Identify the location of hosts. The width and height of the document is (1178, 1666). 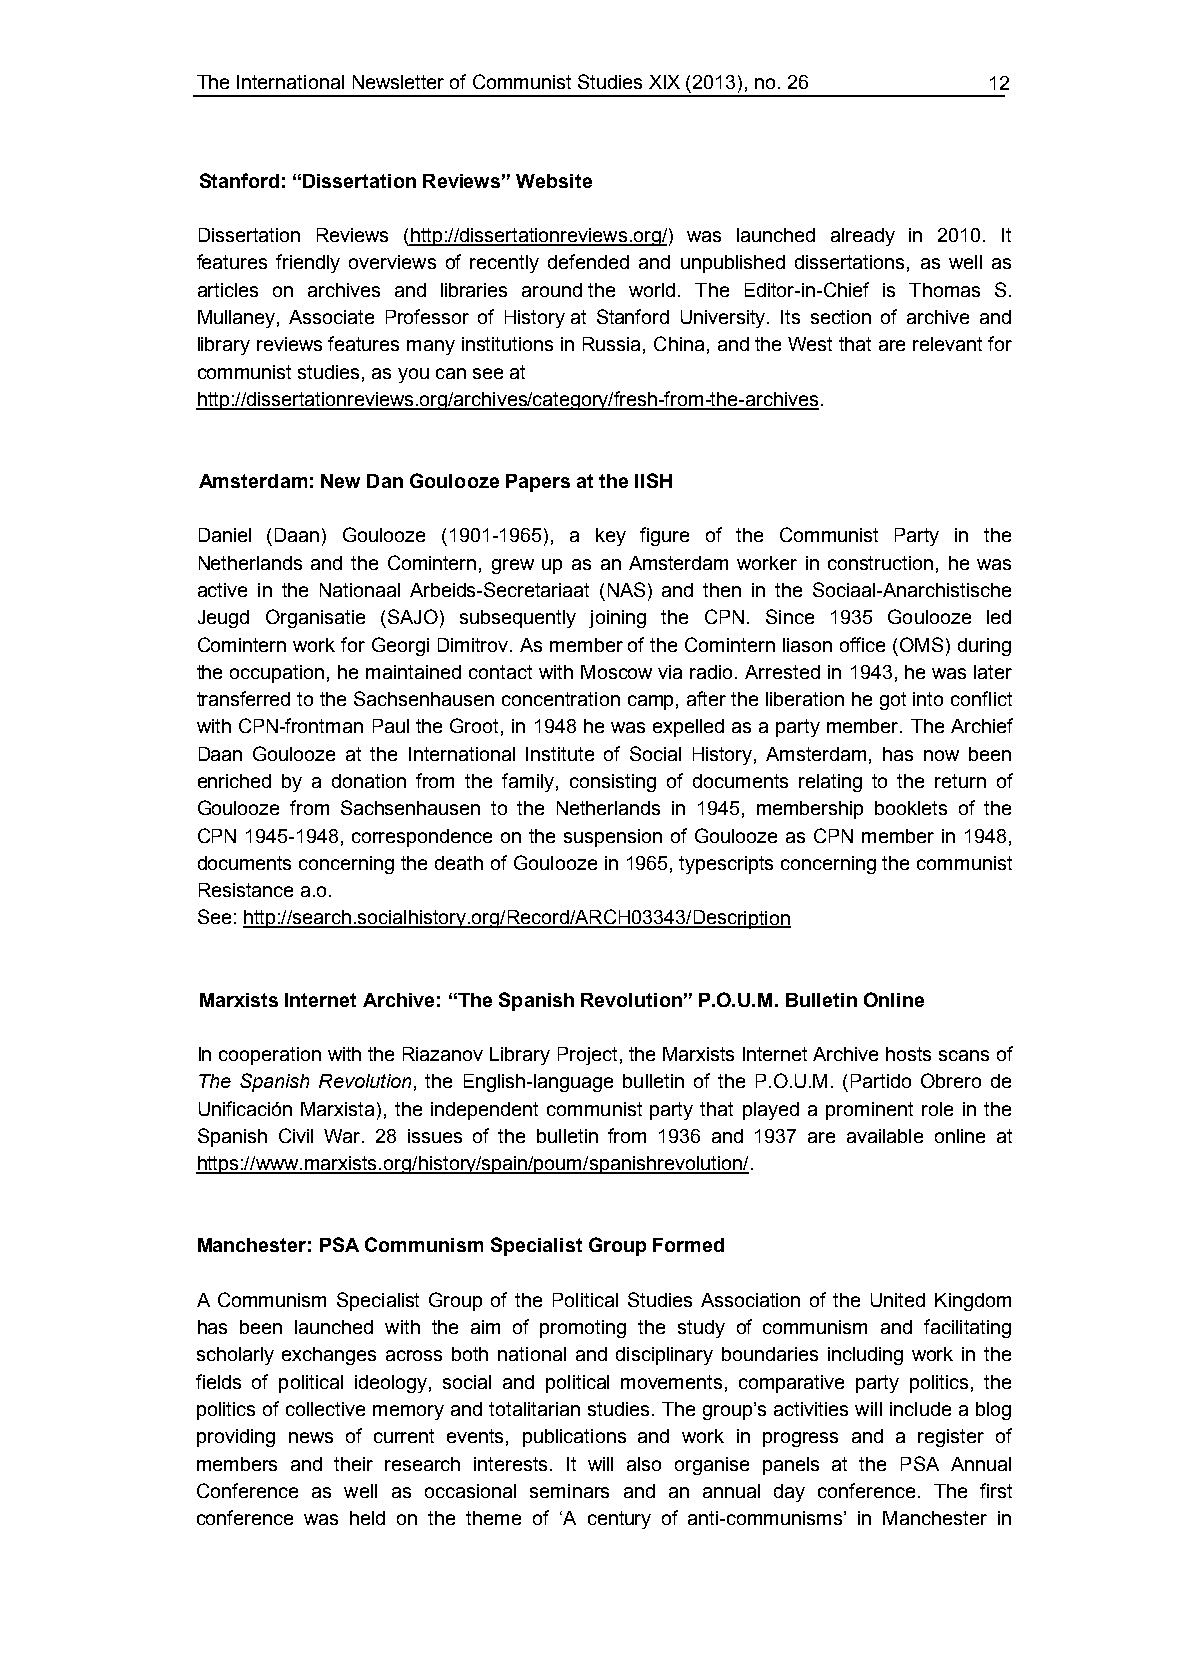
(908, 1054).
